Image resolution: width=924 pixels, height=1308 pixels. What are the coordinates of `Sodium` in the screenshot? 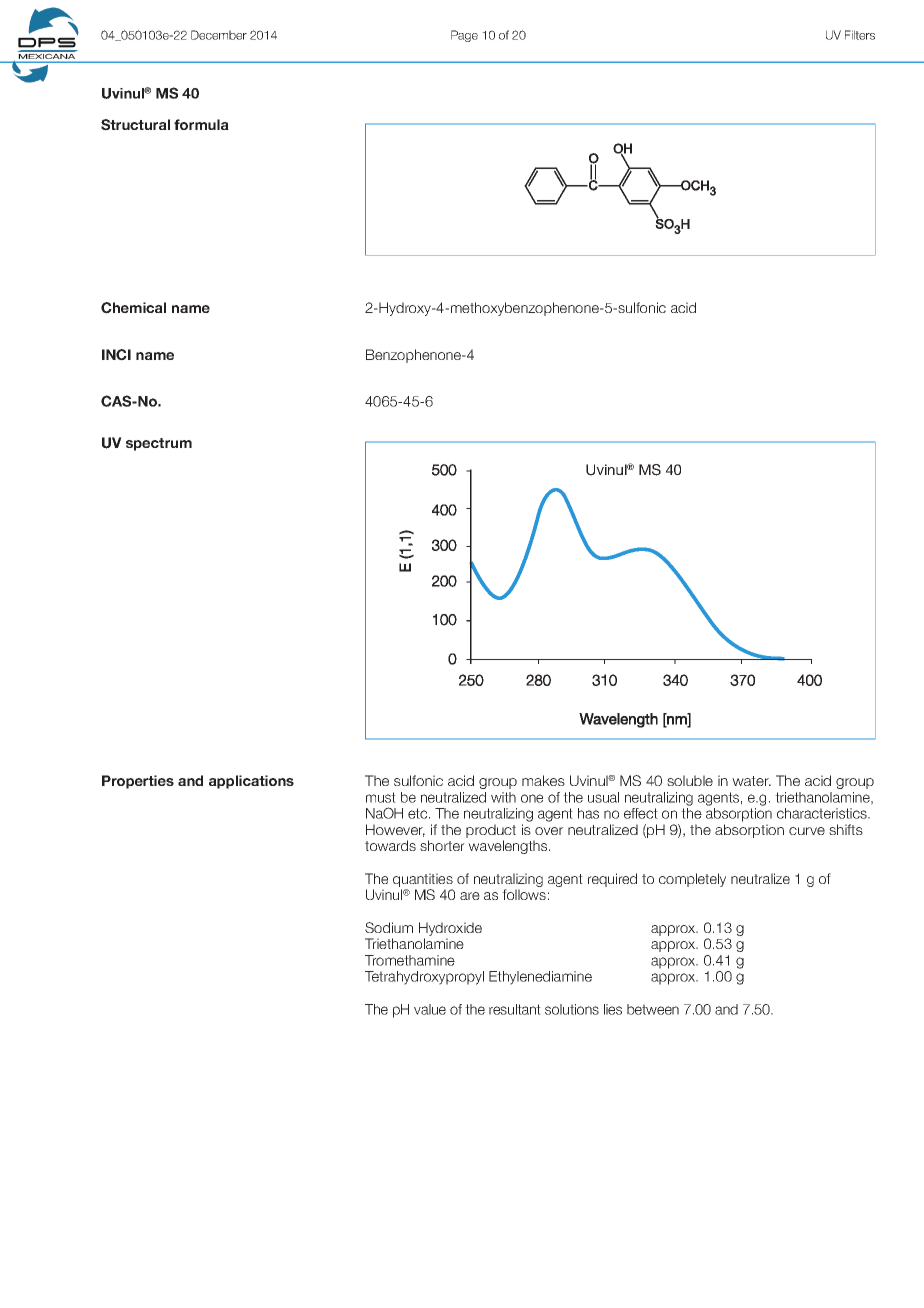 It's located at (389, 927).
